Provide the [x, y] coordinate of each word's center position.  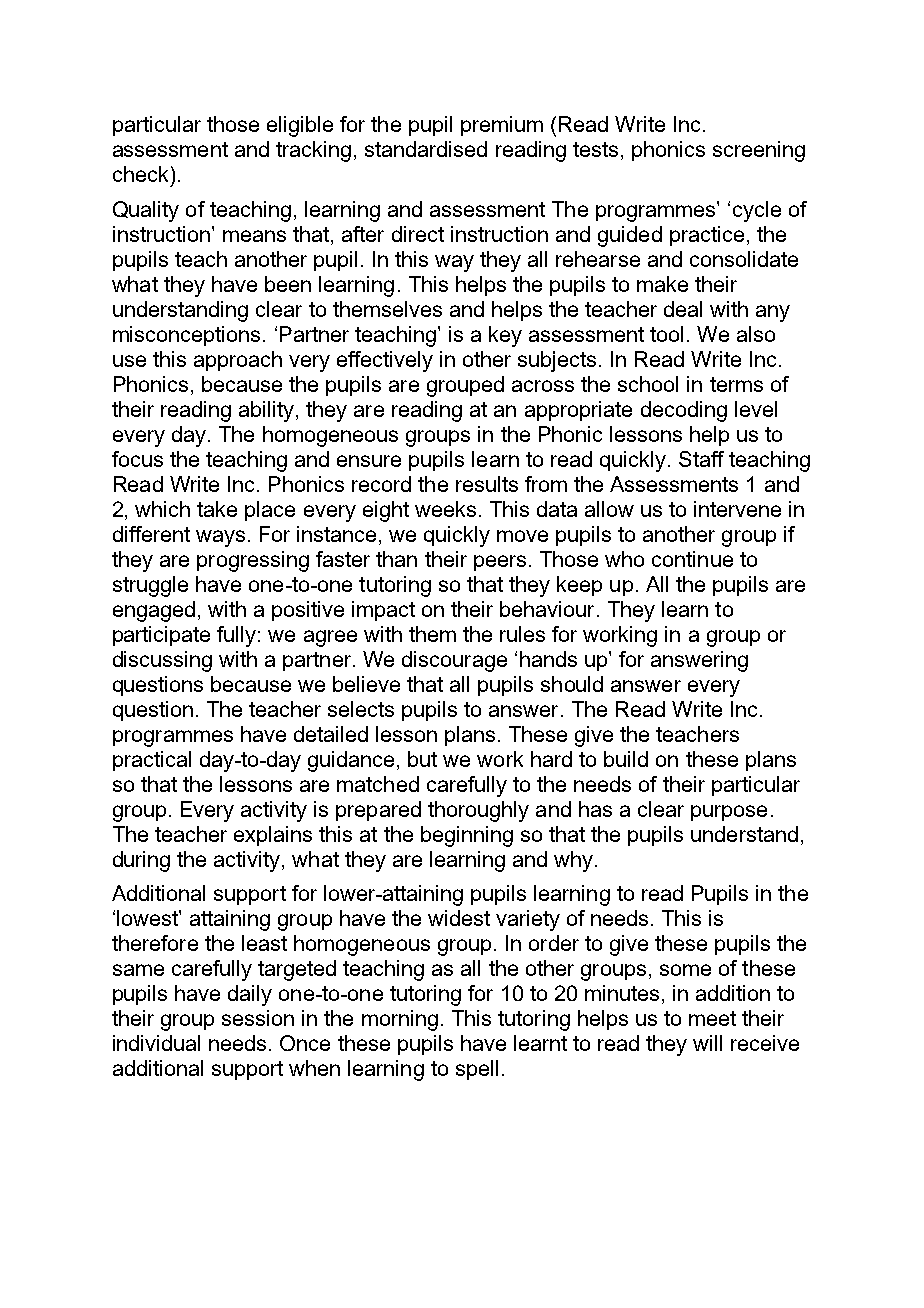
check [140, 174]
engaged [154, 611]
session [258, 1018]
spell [477, 1070]
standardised [426, 149]
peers [500, 563]
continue [692, 559]
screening [759, 151]
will [707, 1043]
